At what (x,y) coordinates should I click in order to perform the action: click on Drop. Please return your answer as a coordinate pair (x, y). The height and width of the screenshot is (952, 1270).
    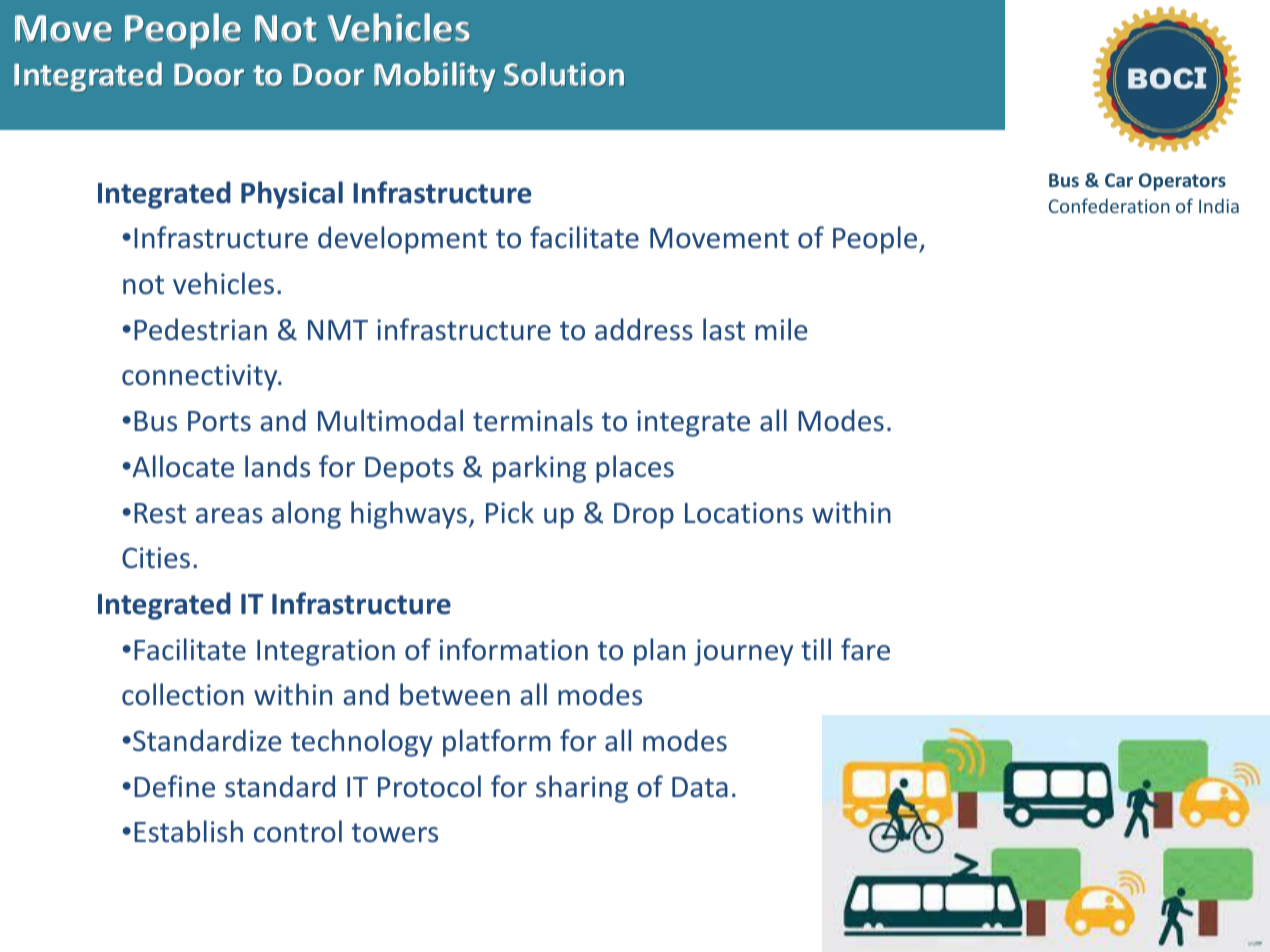
    Looking at the image, I should click on (644, 516).
